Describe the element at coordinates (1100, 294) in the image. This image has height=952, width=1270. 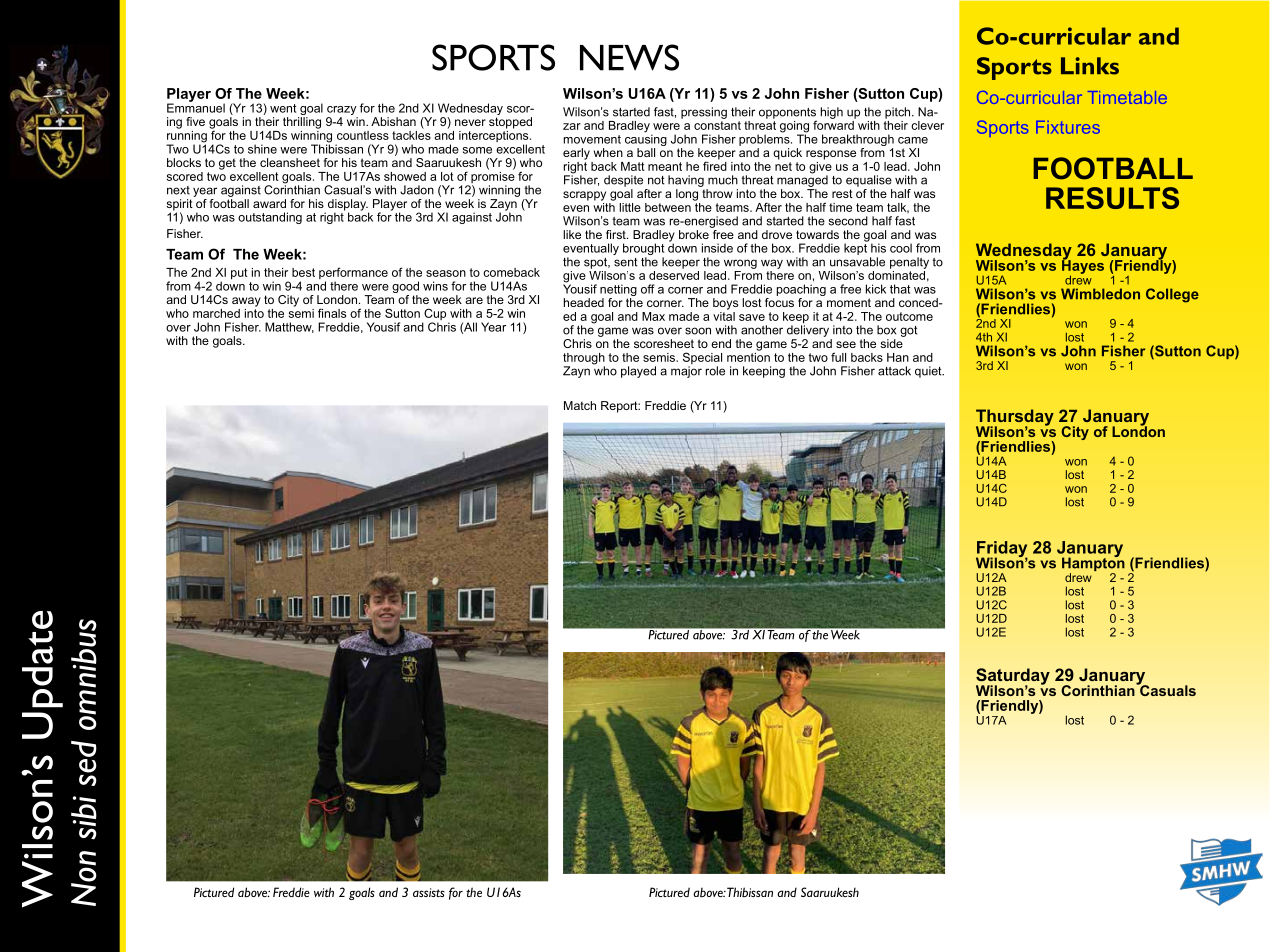
I see `Wimbledon` at that location.
